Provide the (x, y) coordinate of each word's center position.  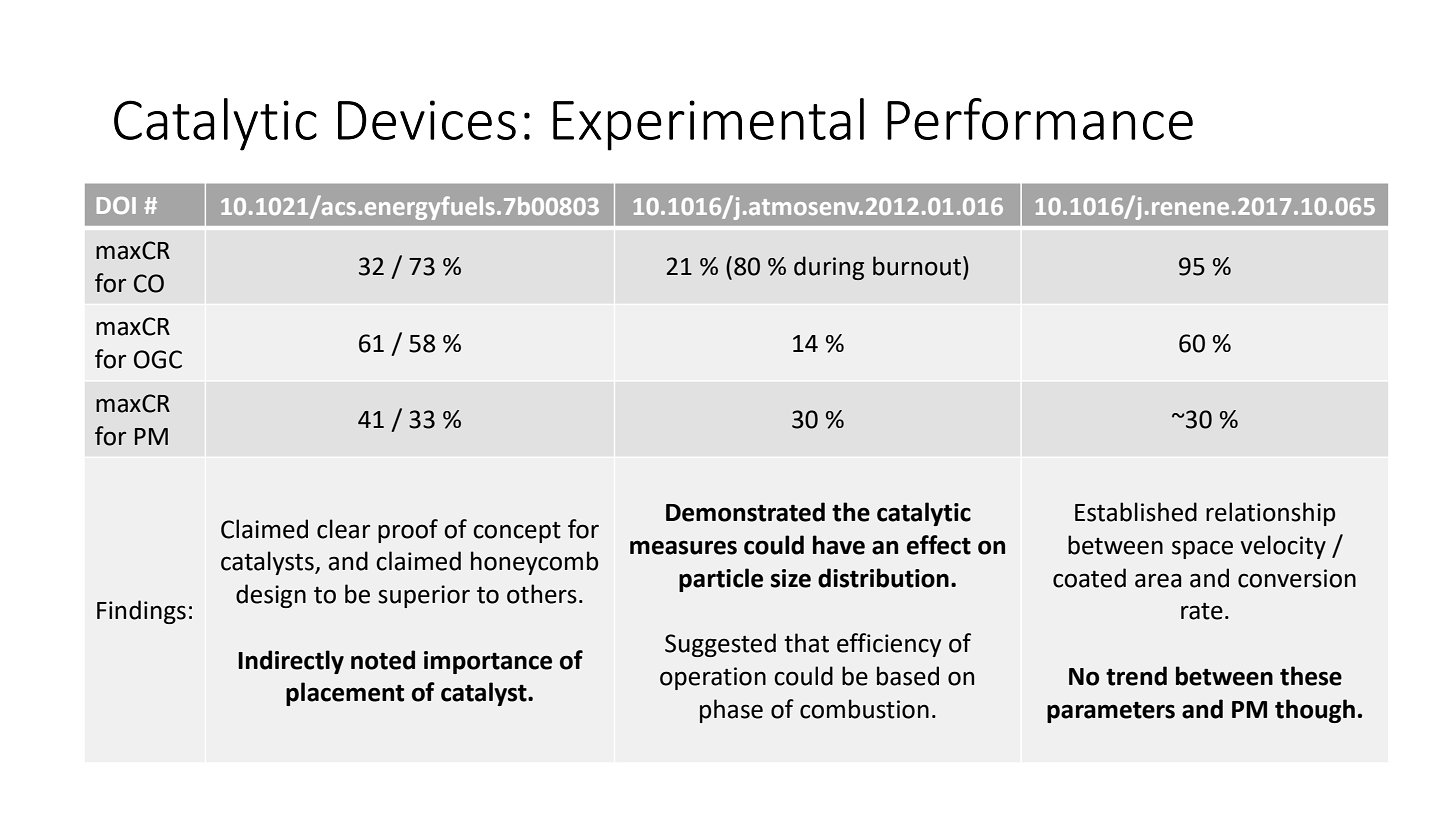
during (829, 268)
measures (683, 547)
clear (343, 529)
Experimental (708, 124)
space (1202, 549)
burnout (918, 266)
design (271, 596)
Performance (1040, 119)
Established (1136, 512)
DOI (116, 205)
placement (345, 694)
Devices (427, 120)
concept (517, 532)
